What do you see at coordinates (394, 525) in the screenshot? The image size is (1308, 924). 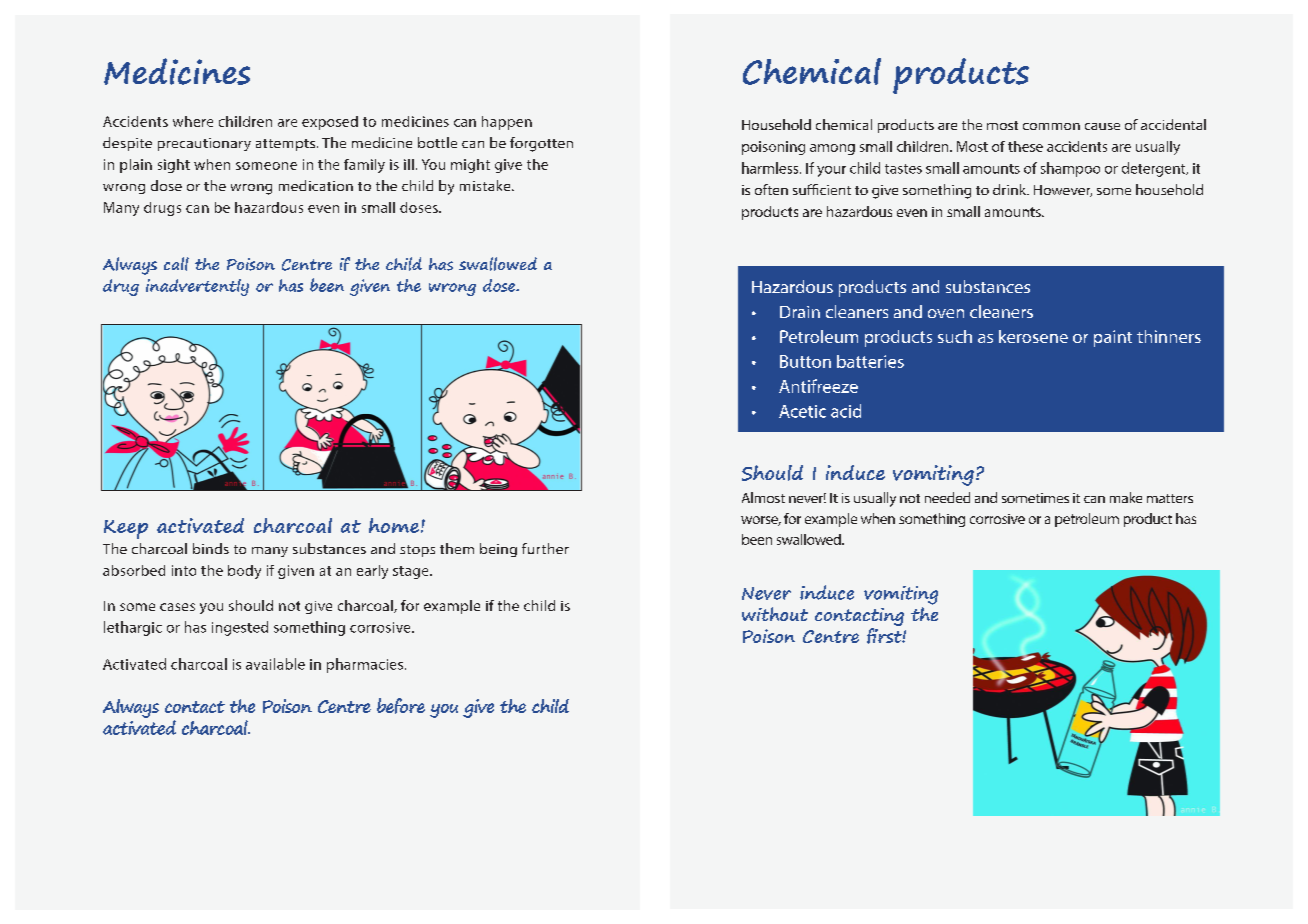 I see `home` at bounding box center [394, 525].
